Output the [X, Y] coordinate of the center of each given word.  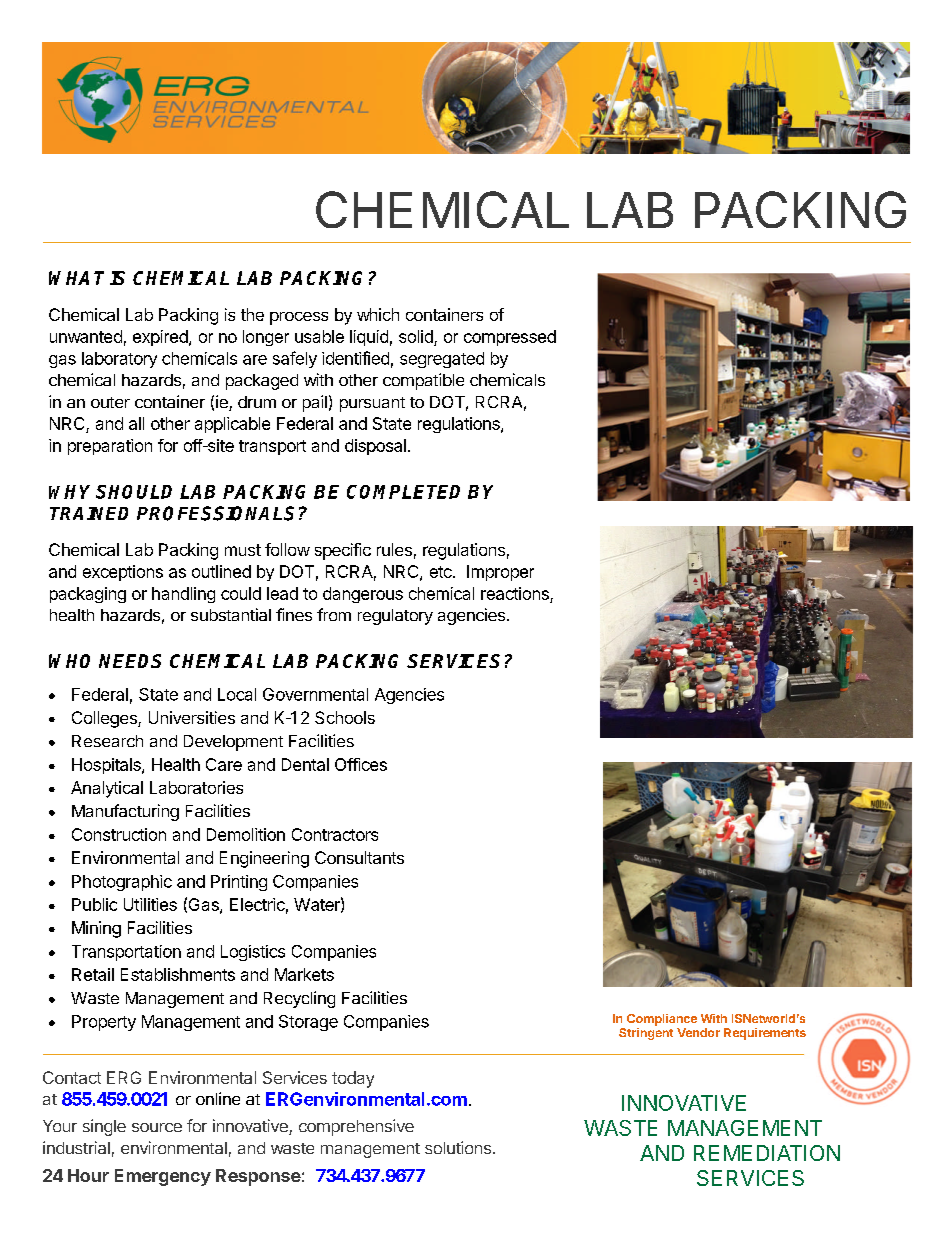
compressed [510, 338]
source [157, 1127]
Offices [361, 764]
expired [161, 338]
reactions [515, 593]
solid [417, 338]
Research [107, 741]
